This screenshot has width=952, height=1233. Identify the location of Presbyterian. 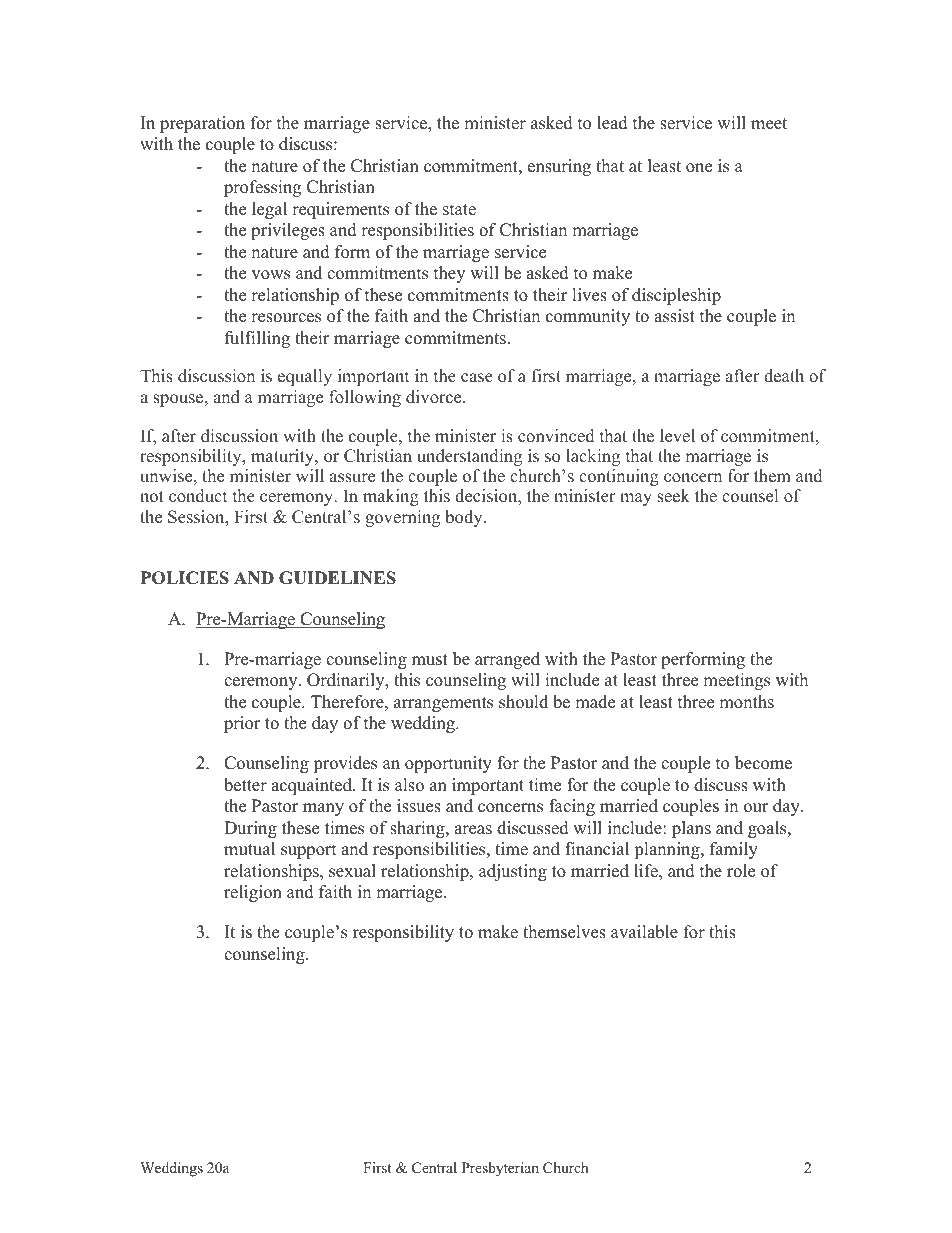
(500, 1169).
